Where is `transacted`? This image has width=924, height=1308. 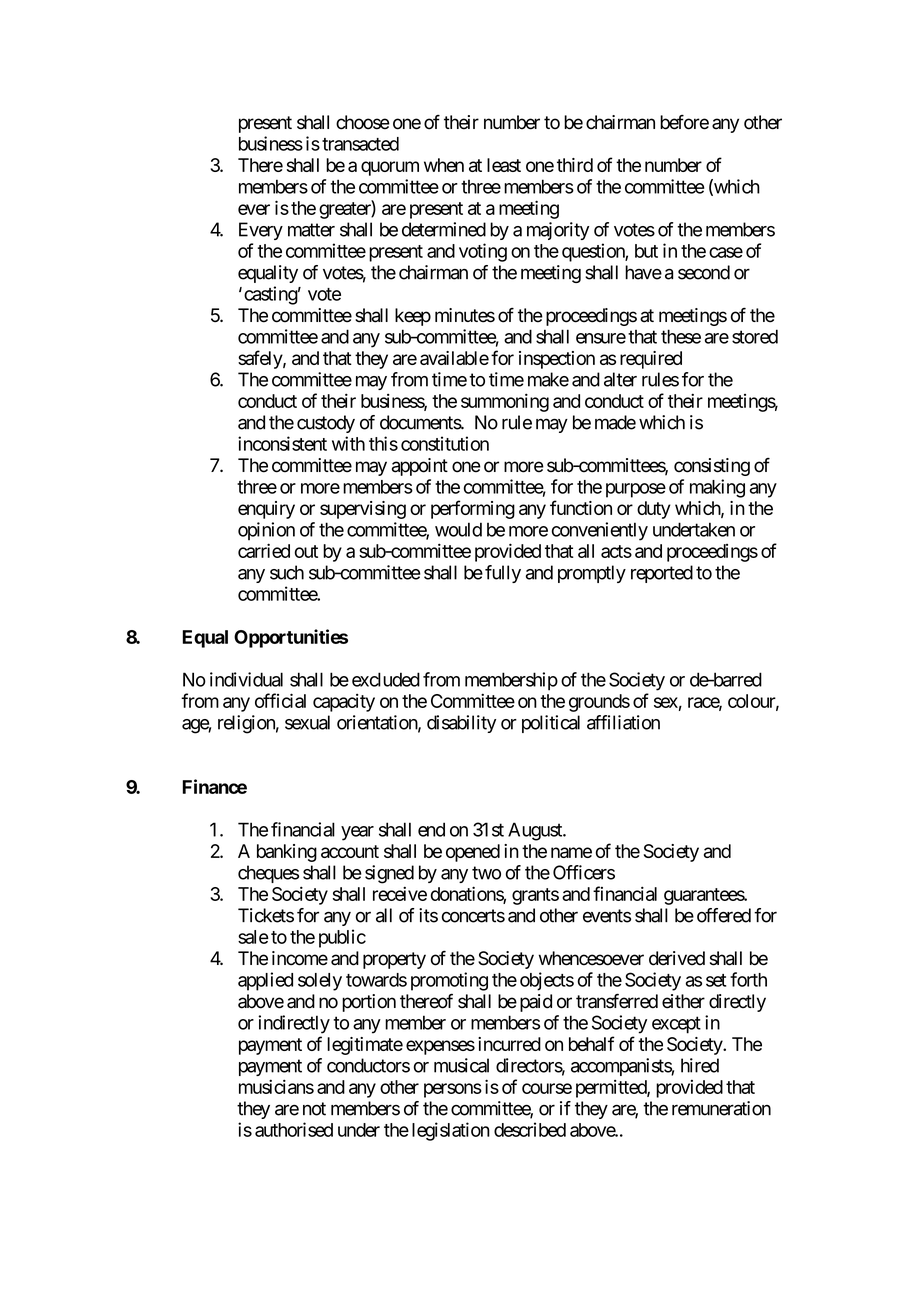 transacted is located at coordinates (360, 144).
